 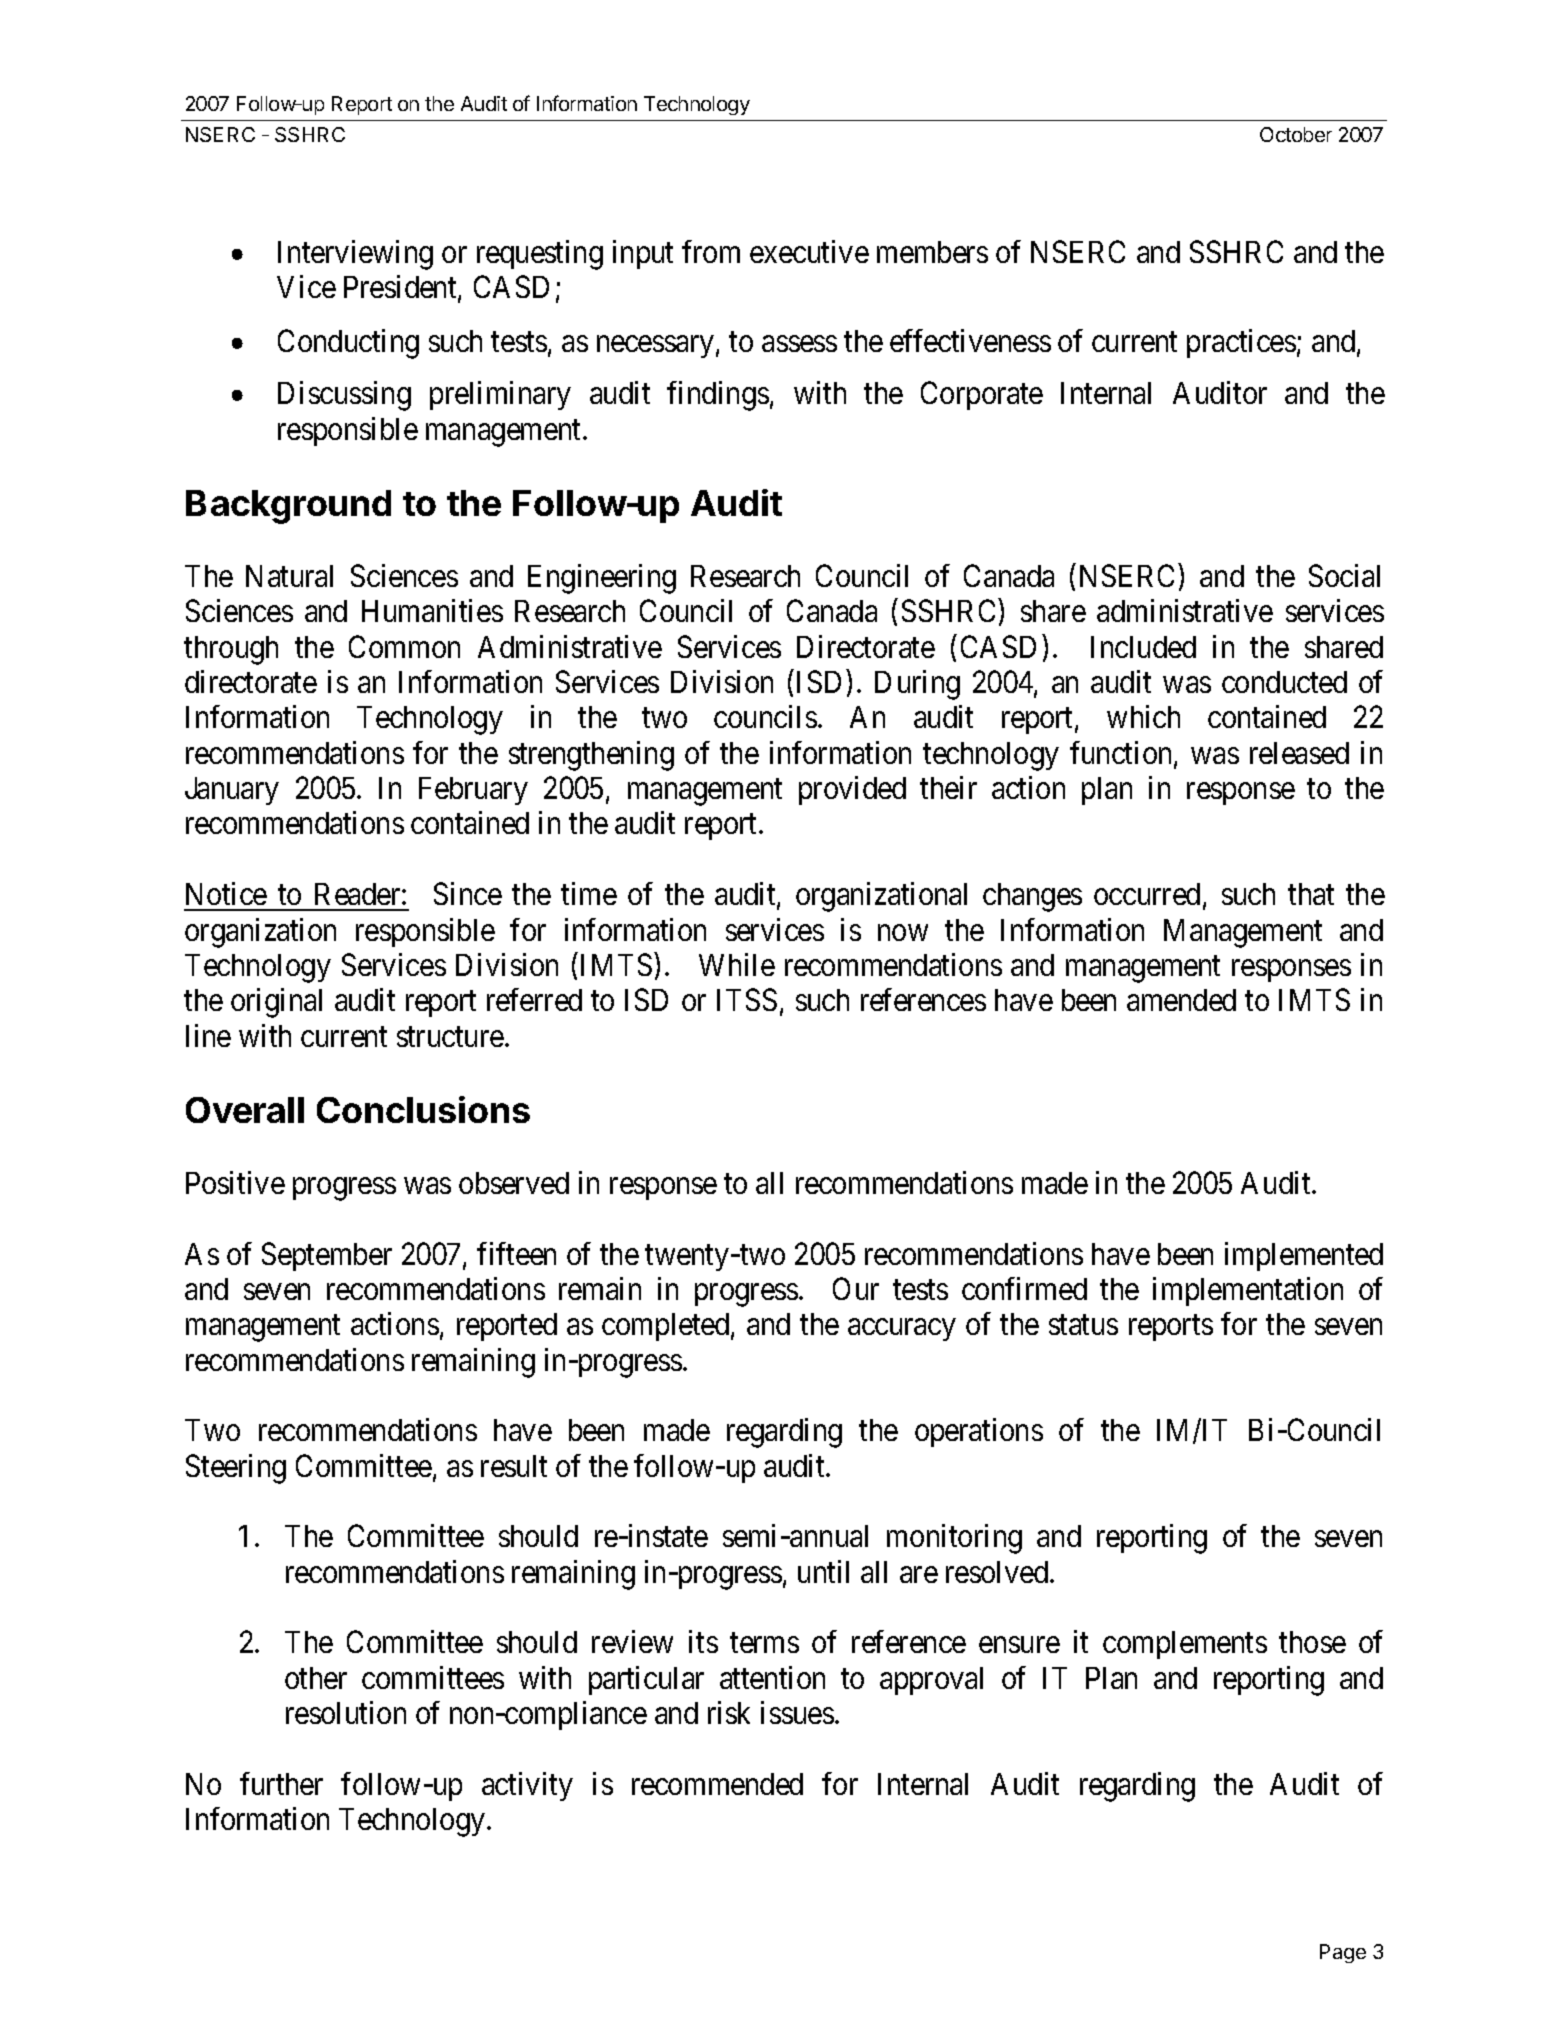 What do you see at coordinates (1248, 1291) in the page?
I see `implementation` at bounding box center [1248, 1291].
